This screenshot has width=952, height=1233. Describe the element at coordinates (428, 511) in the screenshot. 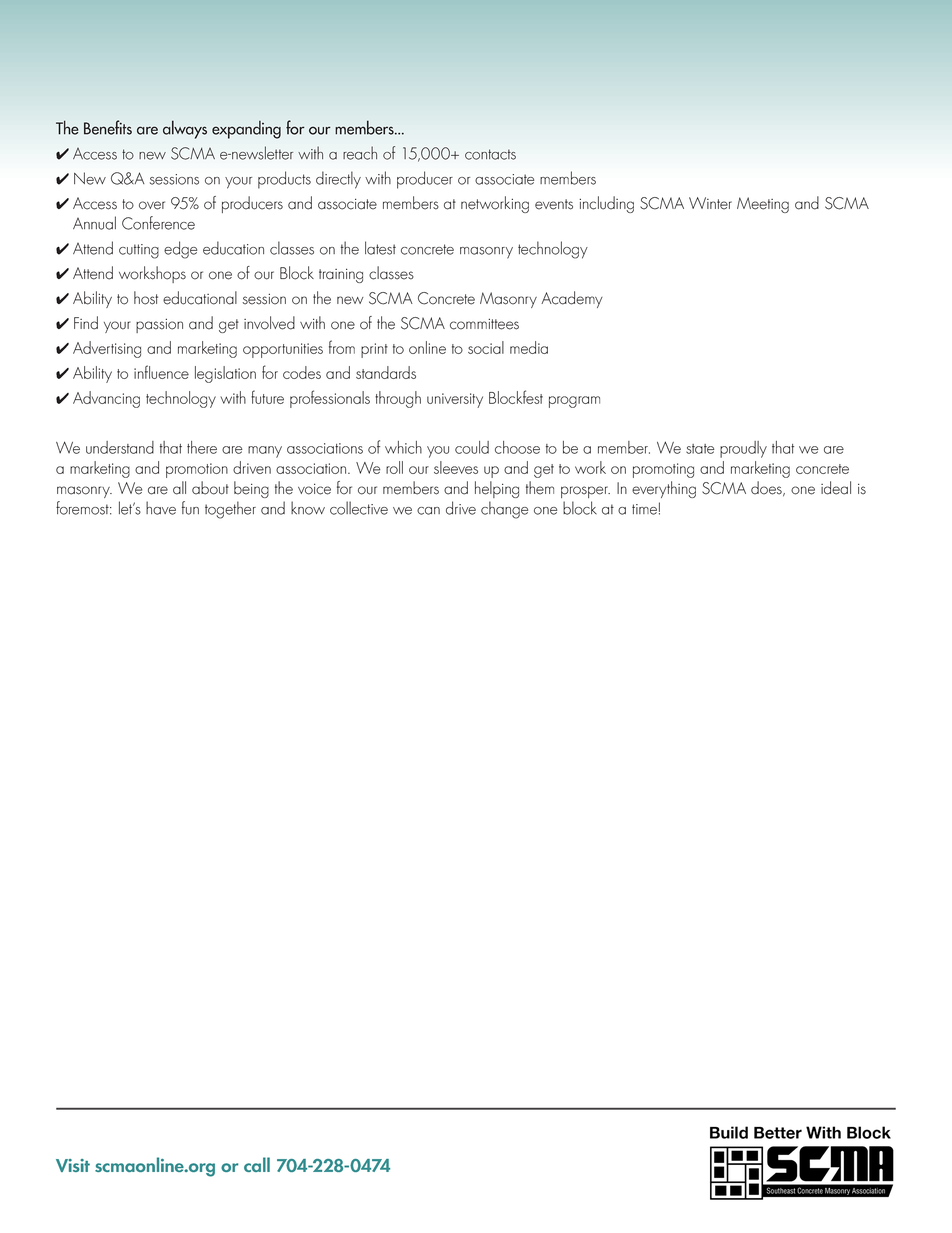

I see `can` at that location.
